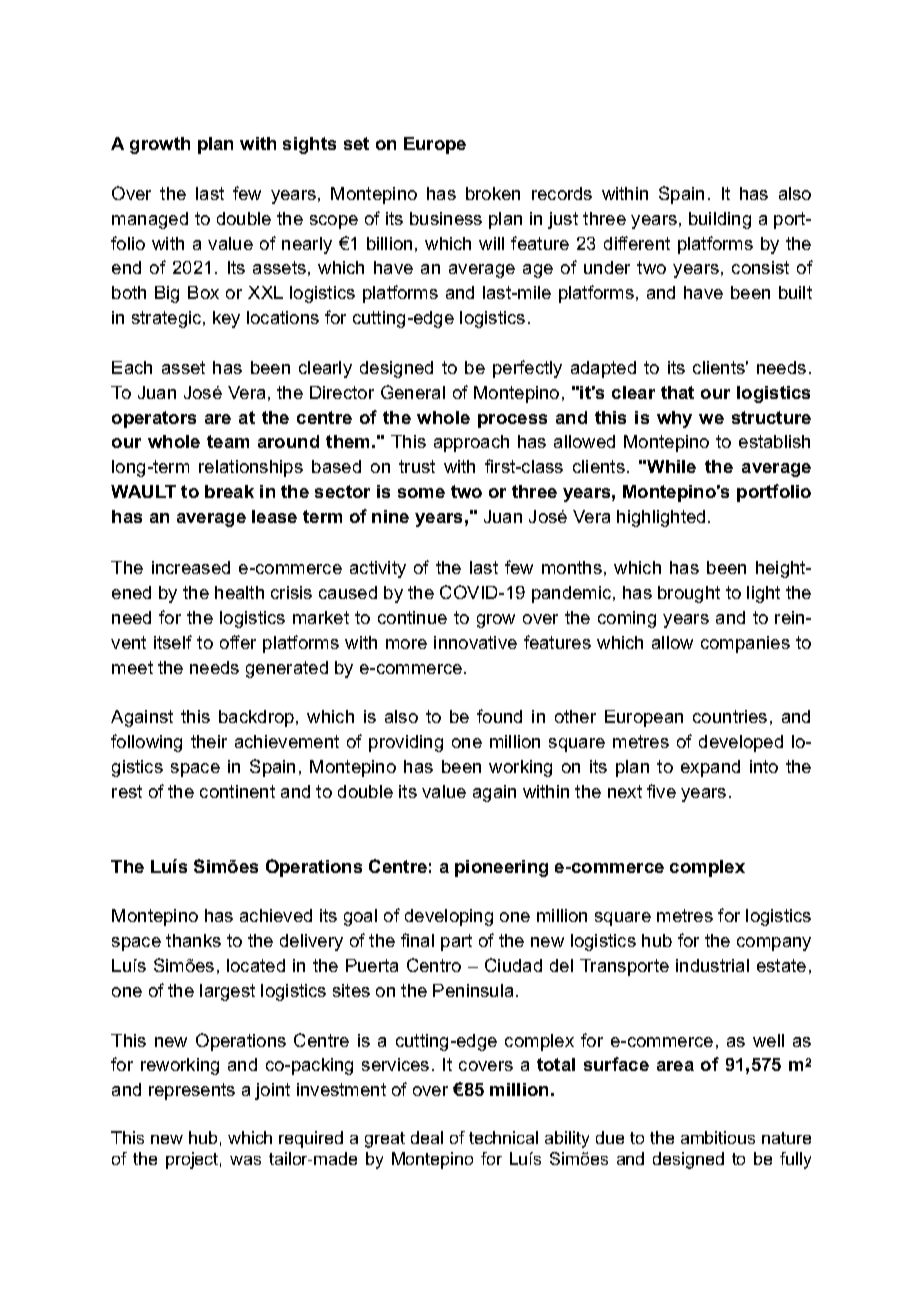  What do you see at coordinates (475, 642) in the image?
I see `innovative` at bounding box center [475, 642].
